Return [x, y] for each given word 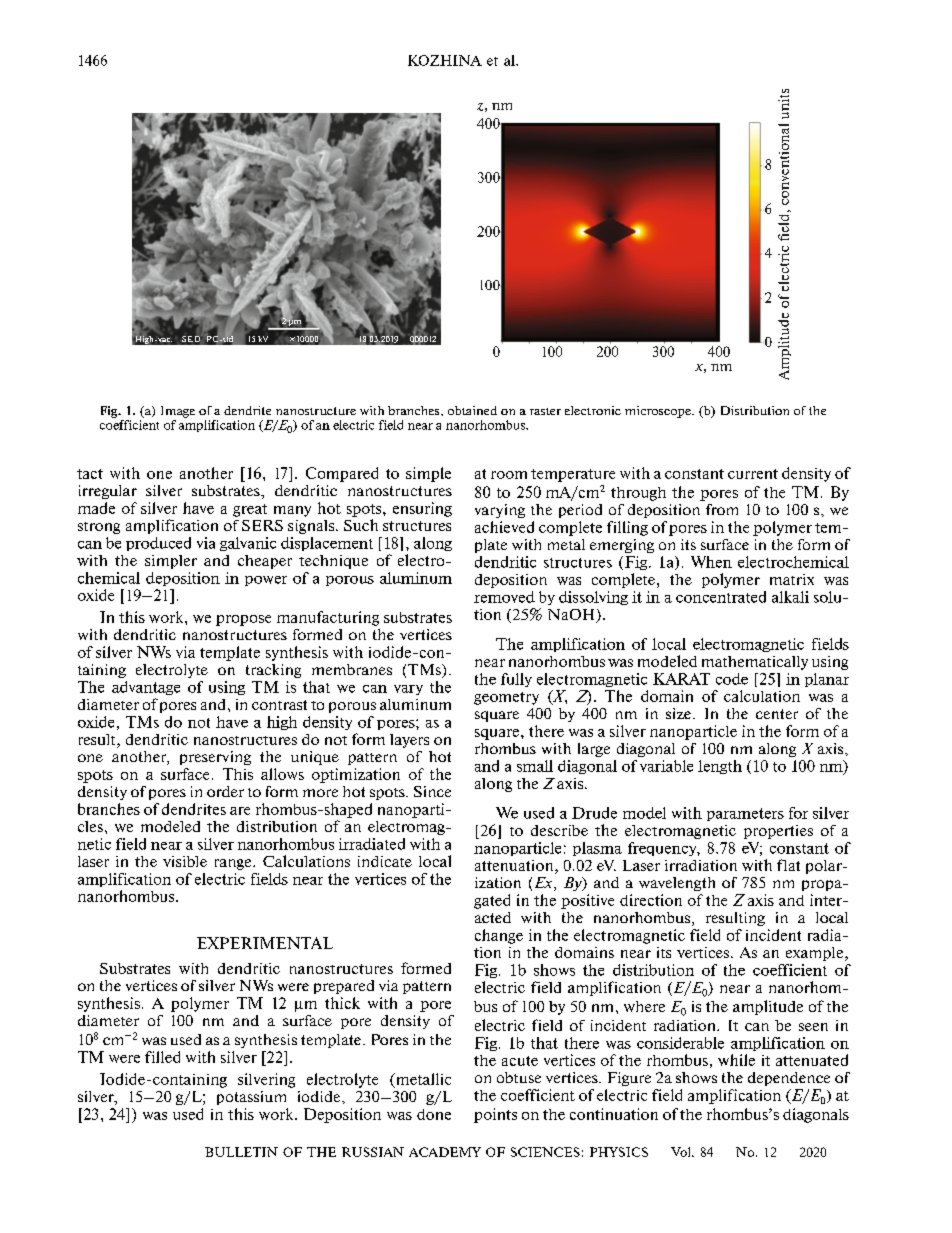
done [434, 1114]
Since [432, 791]
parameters [745, 814]
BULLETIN [241, 1152]
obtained [472, 410]
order [225, 791]
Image [178, 412]
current [753, 474]
